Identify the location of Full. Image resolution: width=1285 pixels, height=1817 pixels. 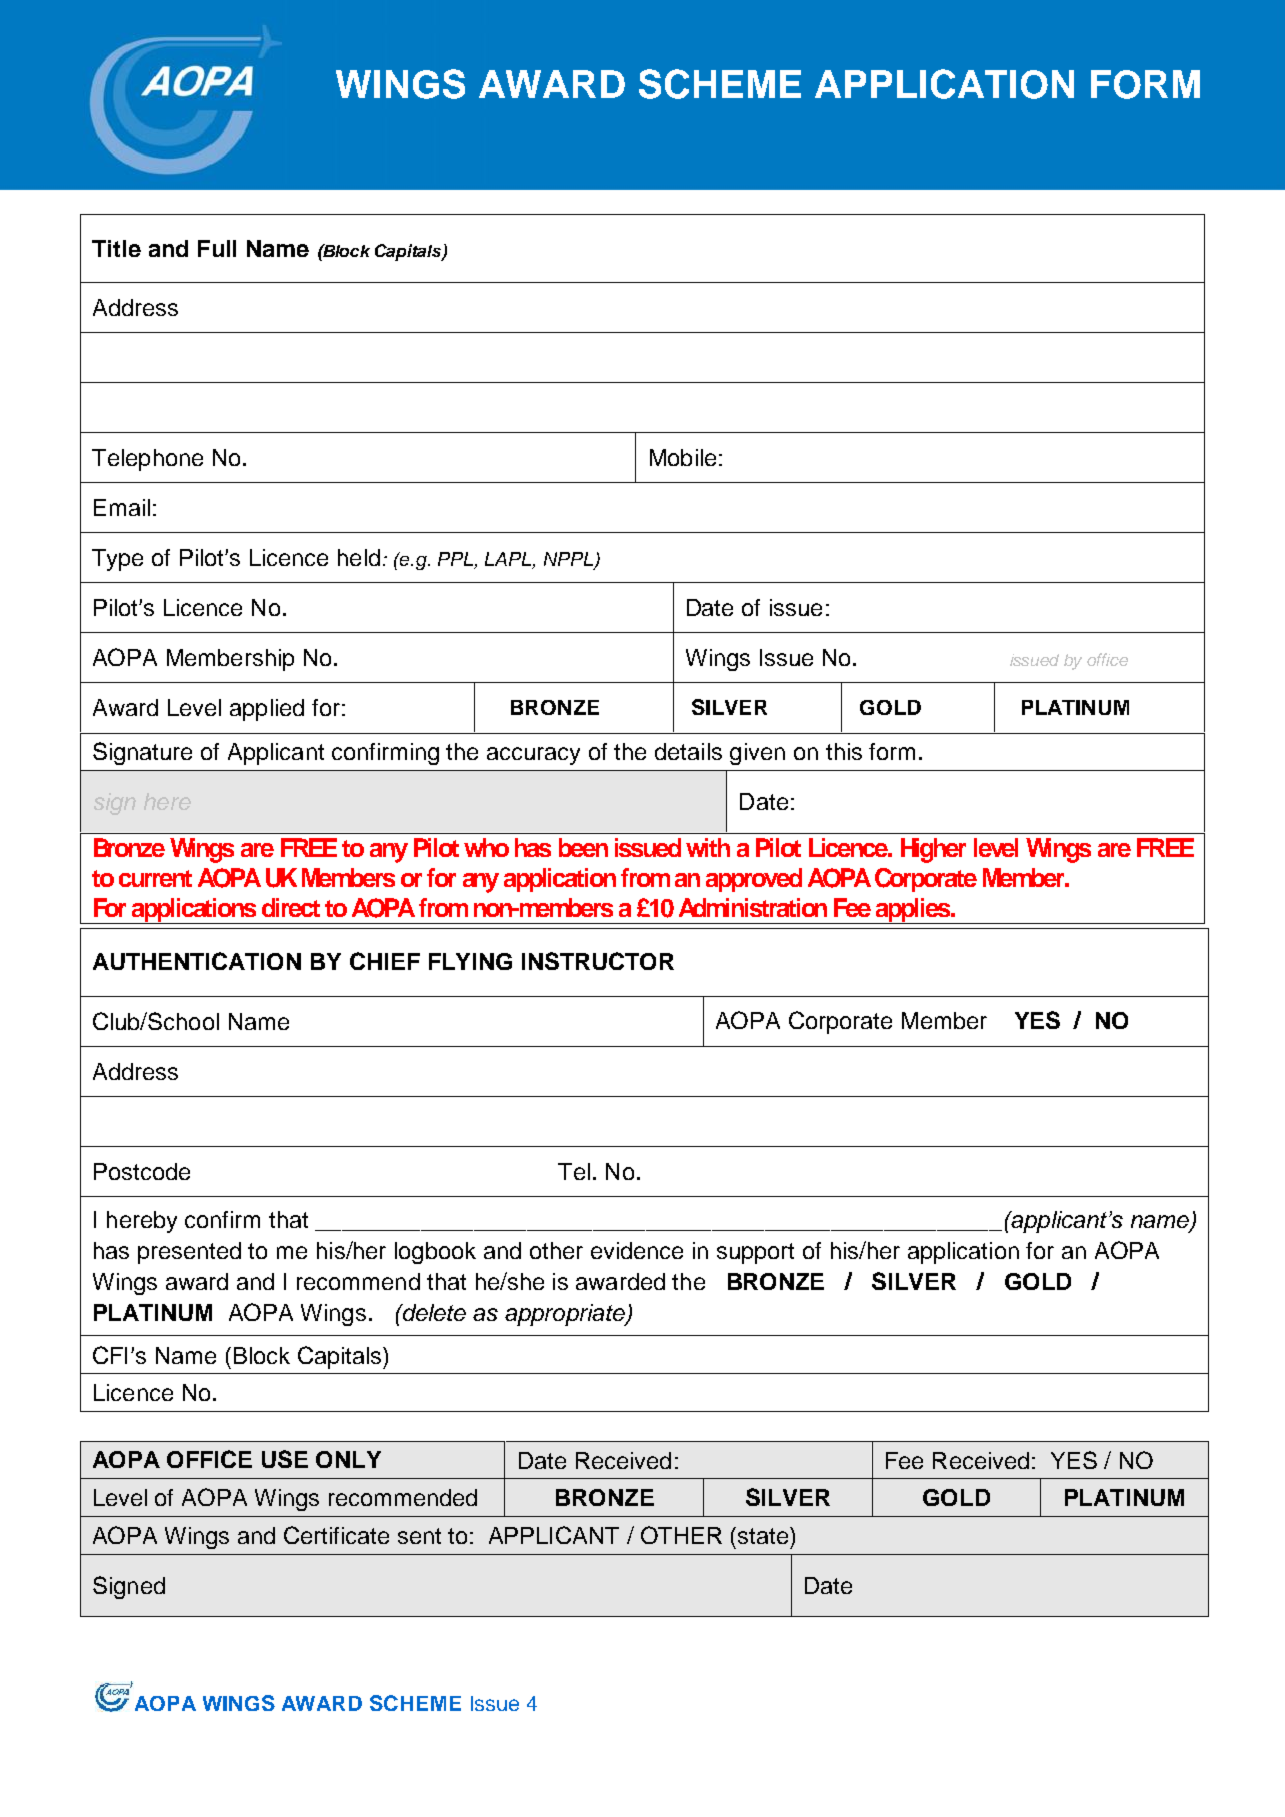
(217, 248).
